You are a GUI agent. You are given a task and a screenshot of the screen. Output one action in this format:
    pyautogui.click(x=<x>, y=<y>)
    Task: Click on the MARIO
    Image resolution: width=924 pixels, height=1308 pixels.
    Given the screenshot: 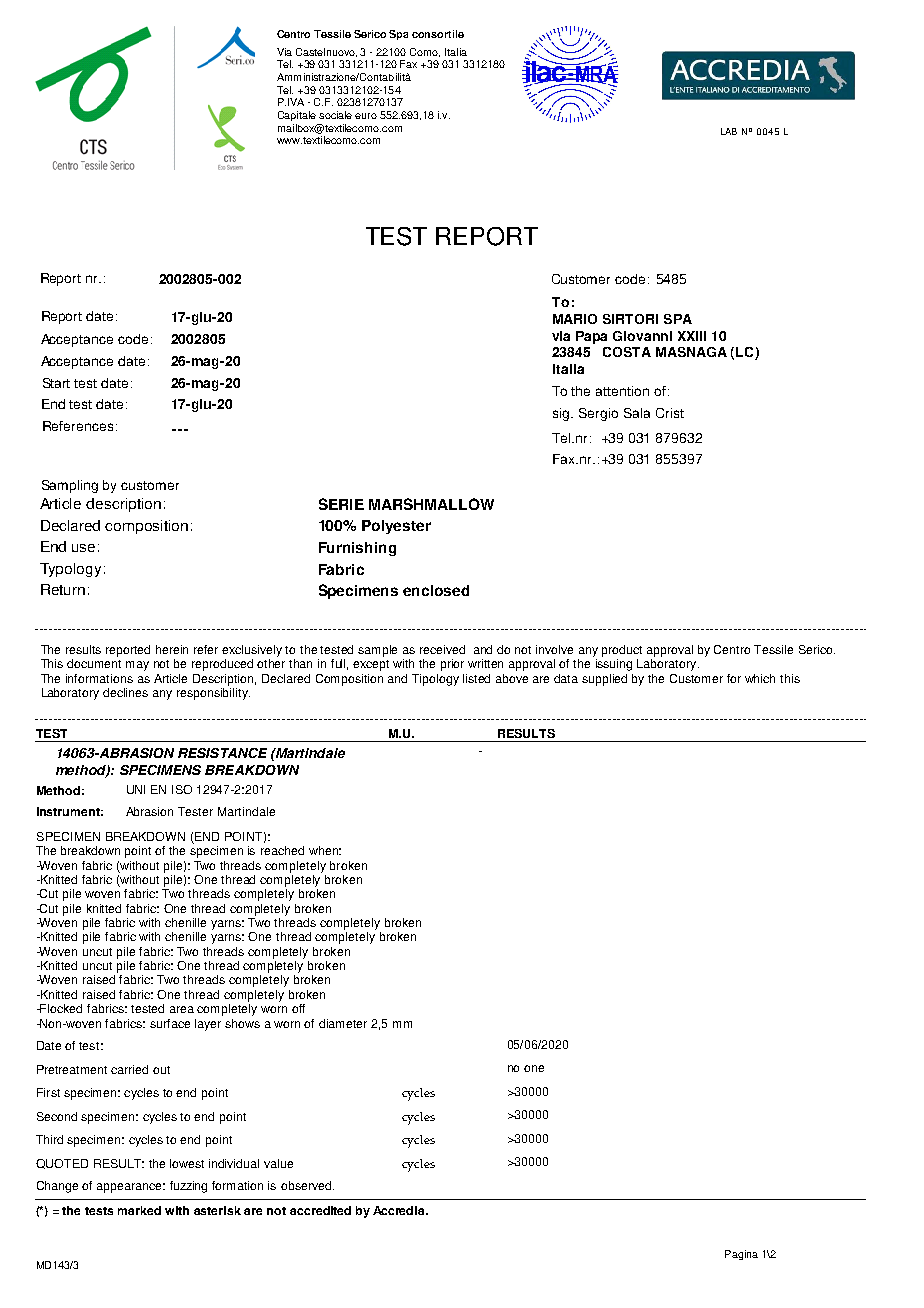 What is the action you would take?
    pyautogui.click(x=575, y=319)
